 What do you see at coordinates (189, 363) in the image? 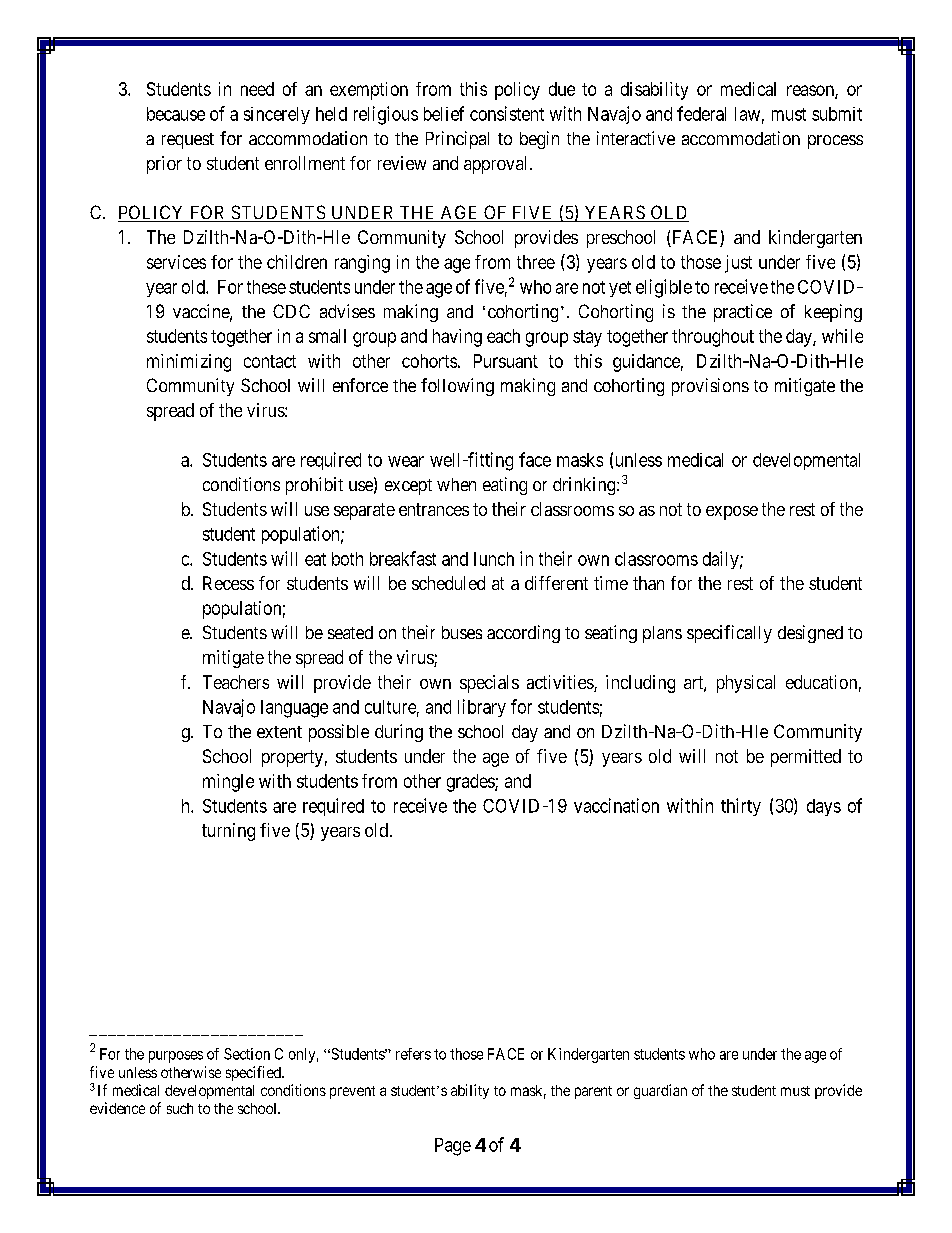
I see `minimizing` at bounding box center [189, 363].
